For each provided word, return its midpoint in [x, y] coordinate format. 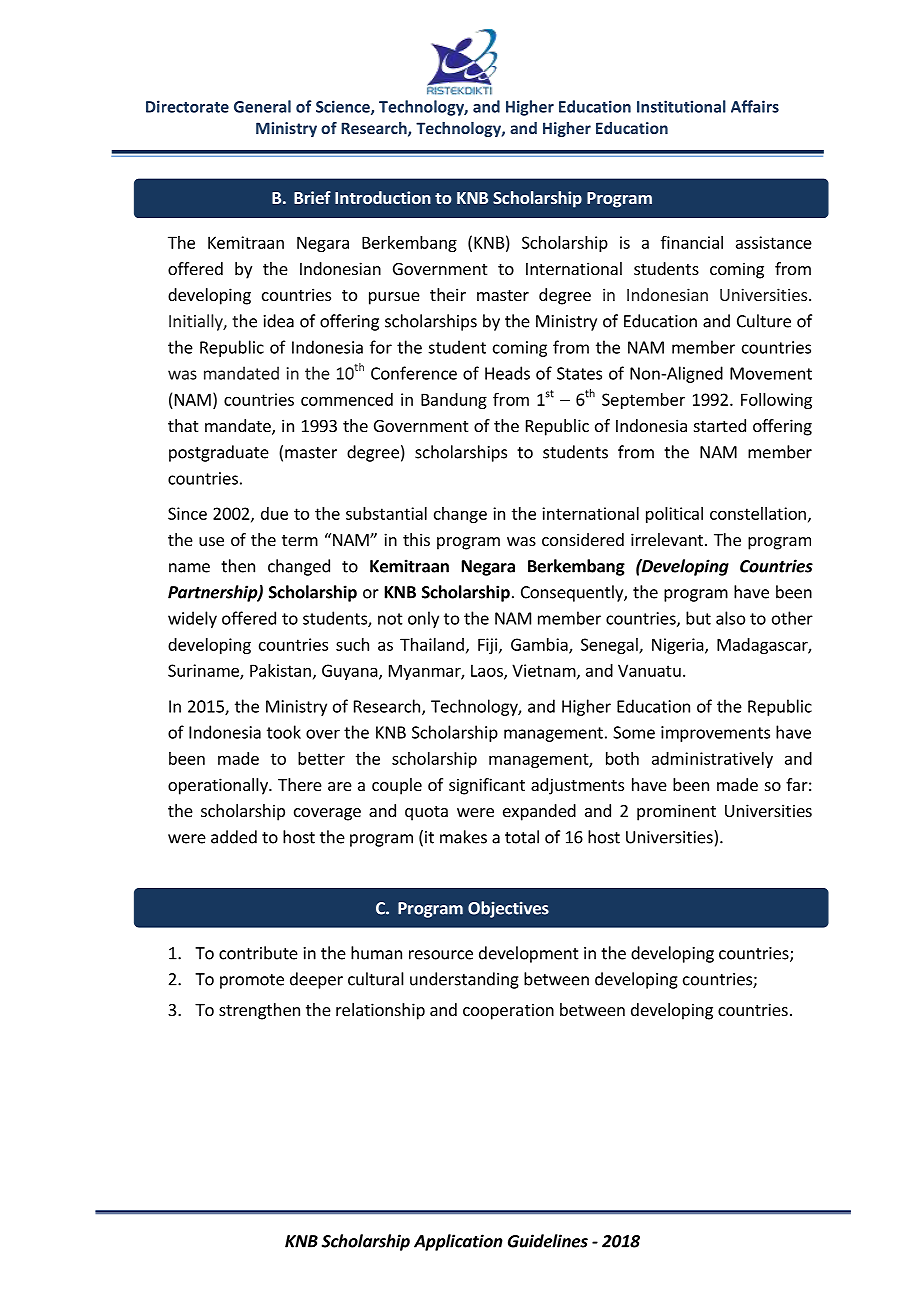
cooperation [508, 1011]
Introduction [383, 197]
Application [458, 1242]
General [262, 106]
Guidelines [548, 1241]
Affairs [755, 106]
